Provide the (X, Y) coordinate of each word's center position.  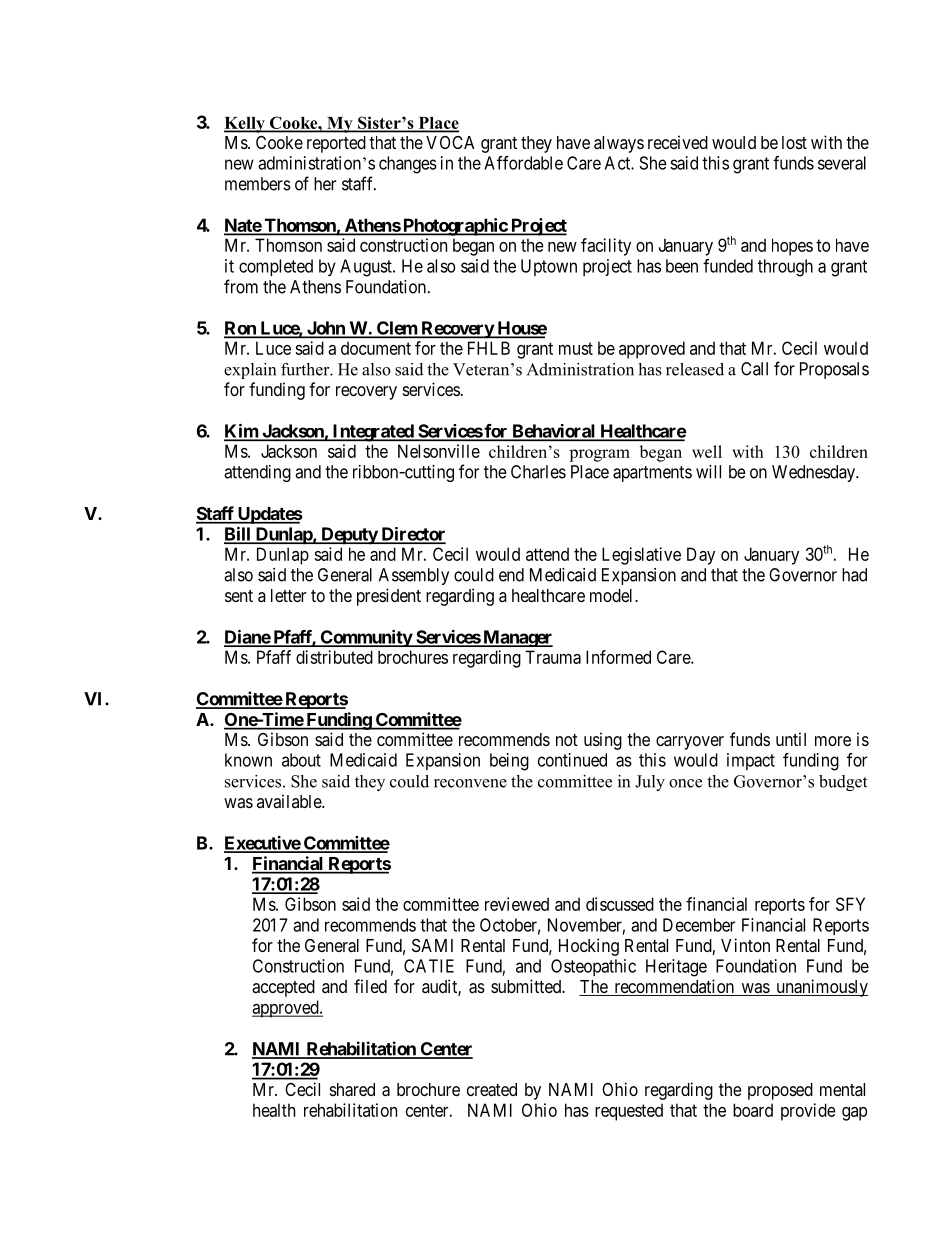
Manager (517, 638)
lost (794, 142)
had (854, 575)
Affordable (523, 163)
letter (288, 595)
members (258, 184)
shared (352, 1090)
